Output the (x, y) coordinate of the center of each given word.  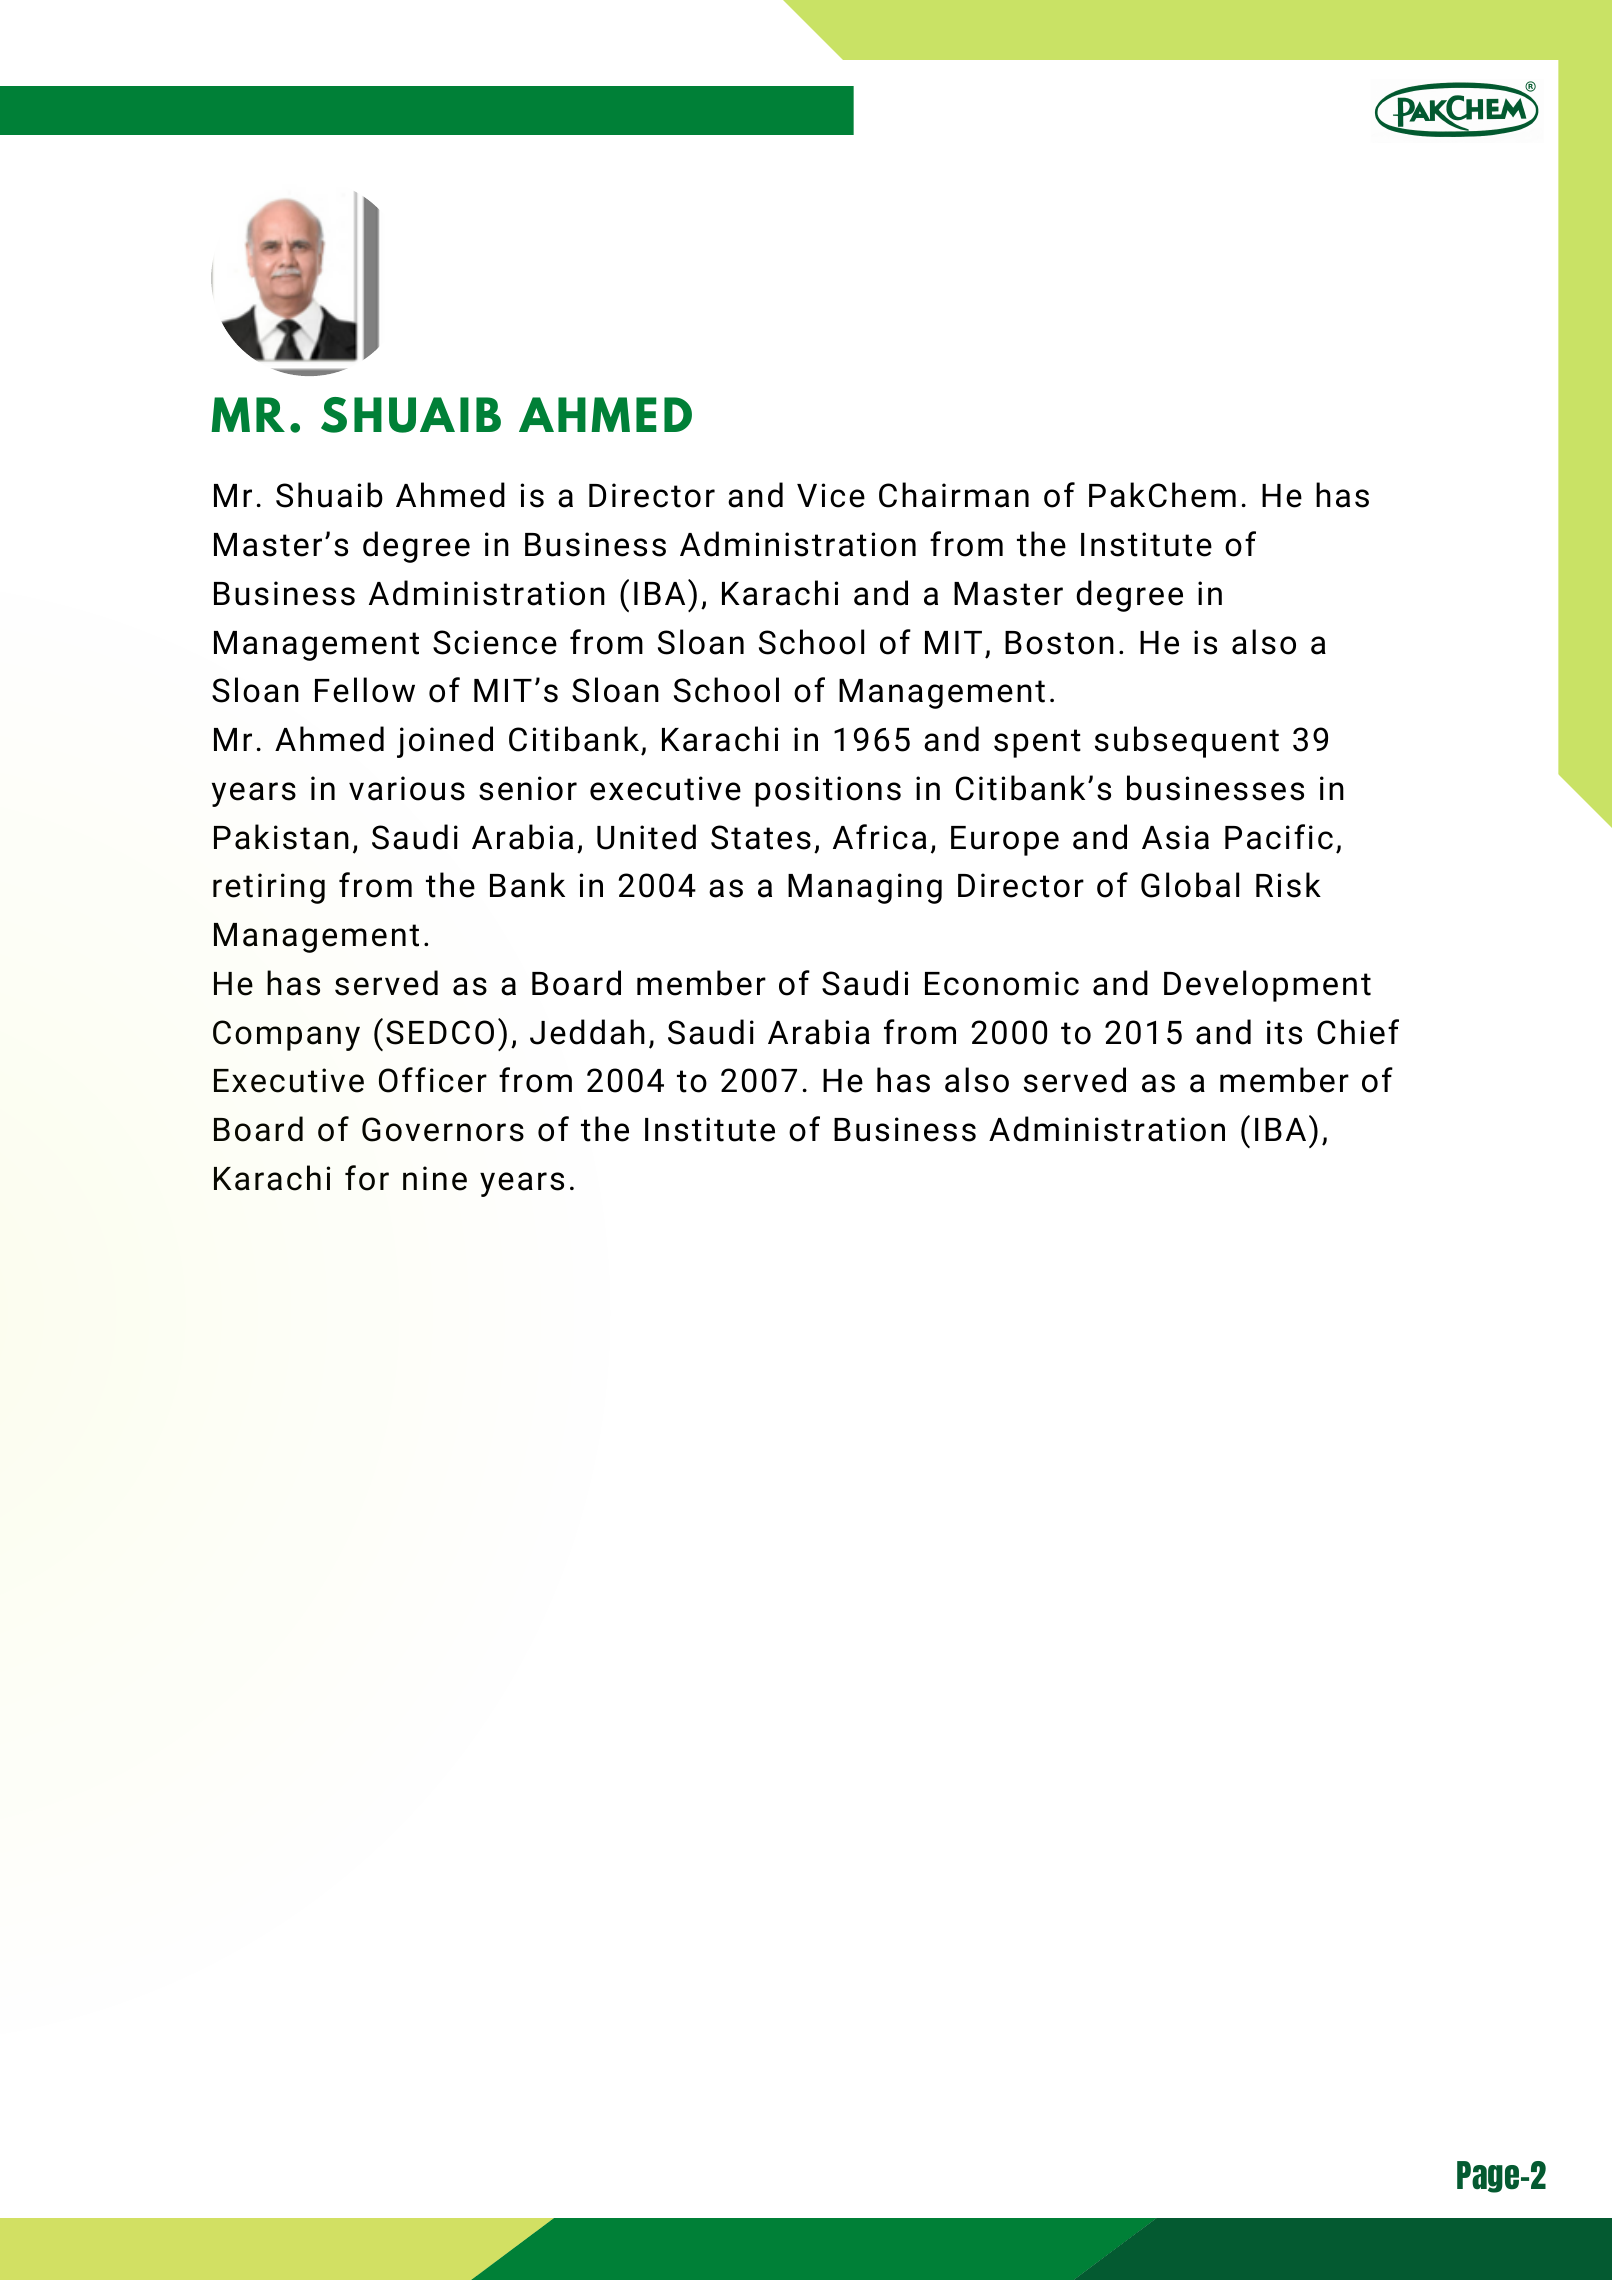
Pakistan (281, 837)
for (367, 1178)
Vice (831, 495)
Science (495, 642)
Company (286, 1035)
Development (1267, 986)
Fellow (365, 690)
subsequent (1187, 742)
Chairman (954, 495)
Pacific (1279, 837)
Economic (1002, 983)
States (761, 837)
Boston (1059, 643)
